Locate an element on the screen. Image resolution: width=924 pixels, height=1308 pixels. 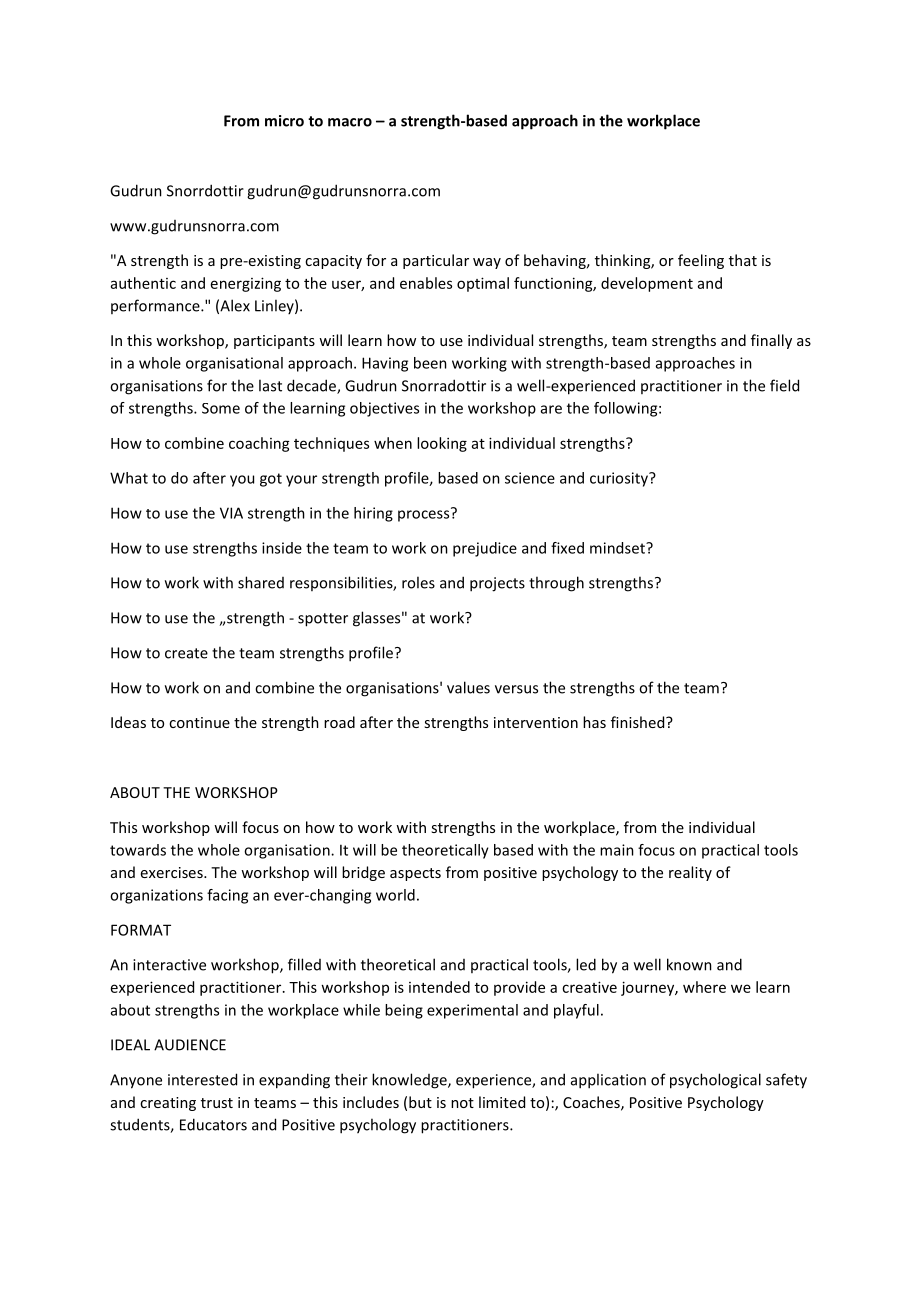
finally is located at coordinates (771, 341).
